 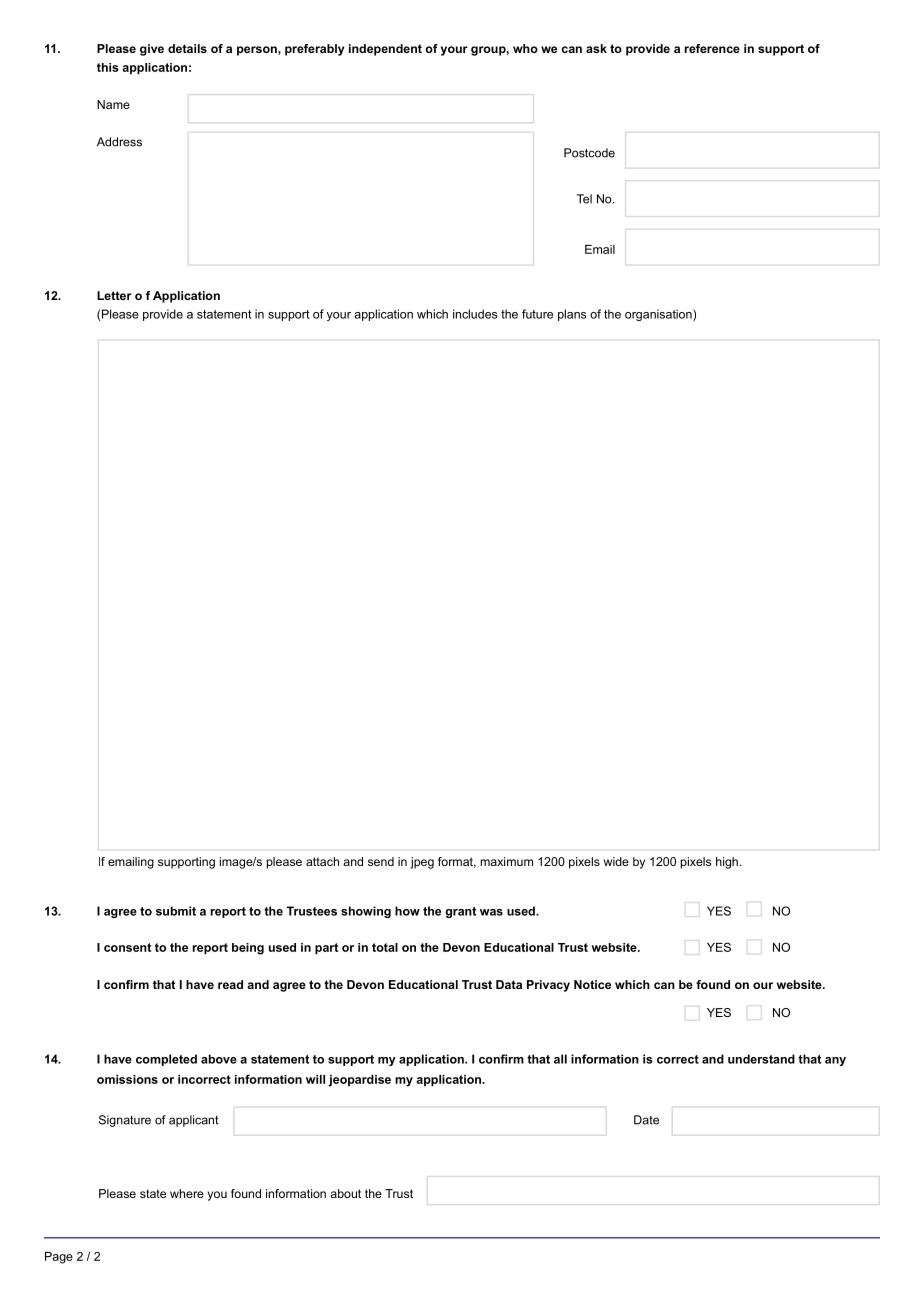 I want to click on jpeg, so click(x=422, y=863).
